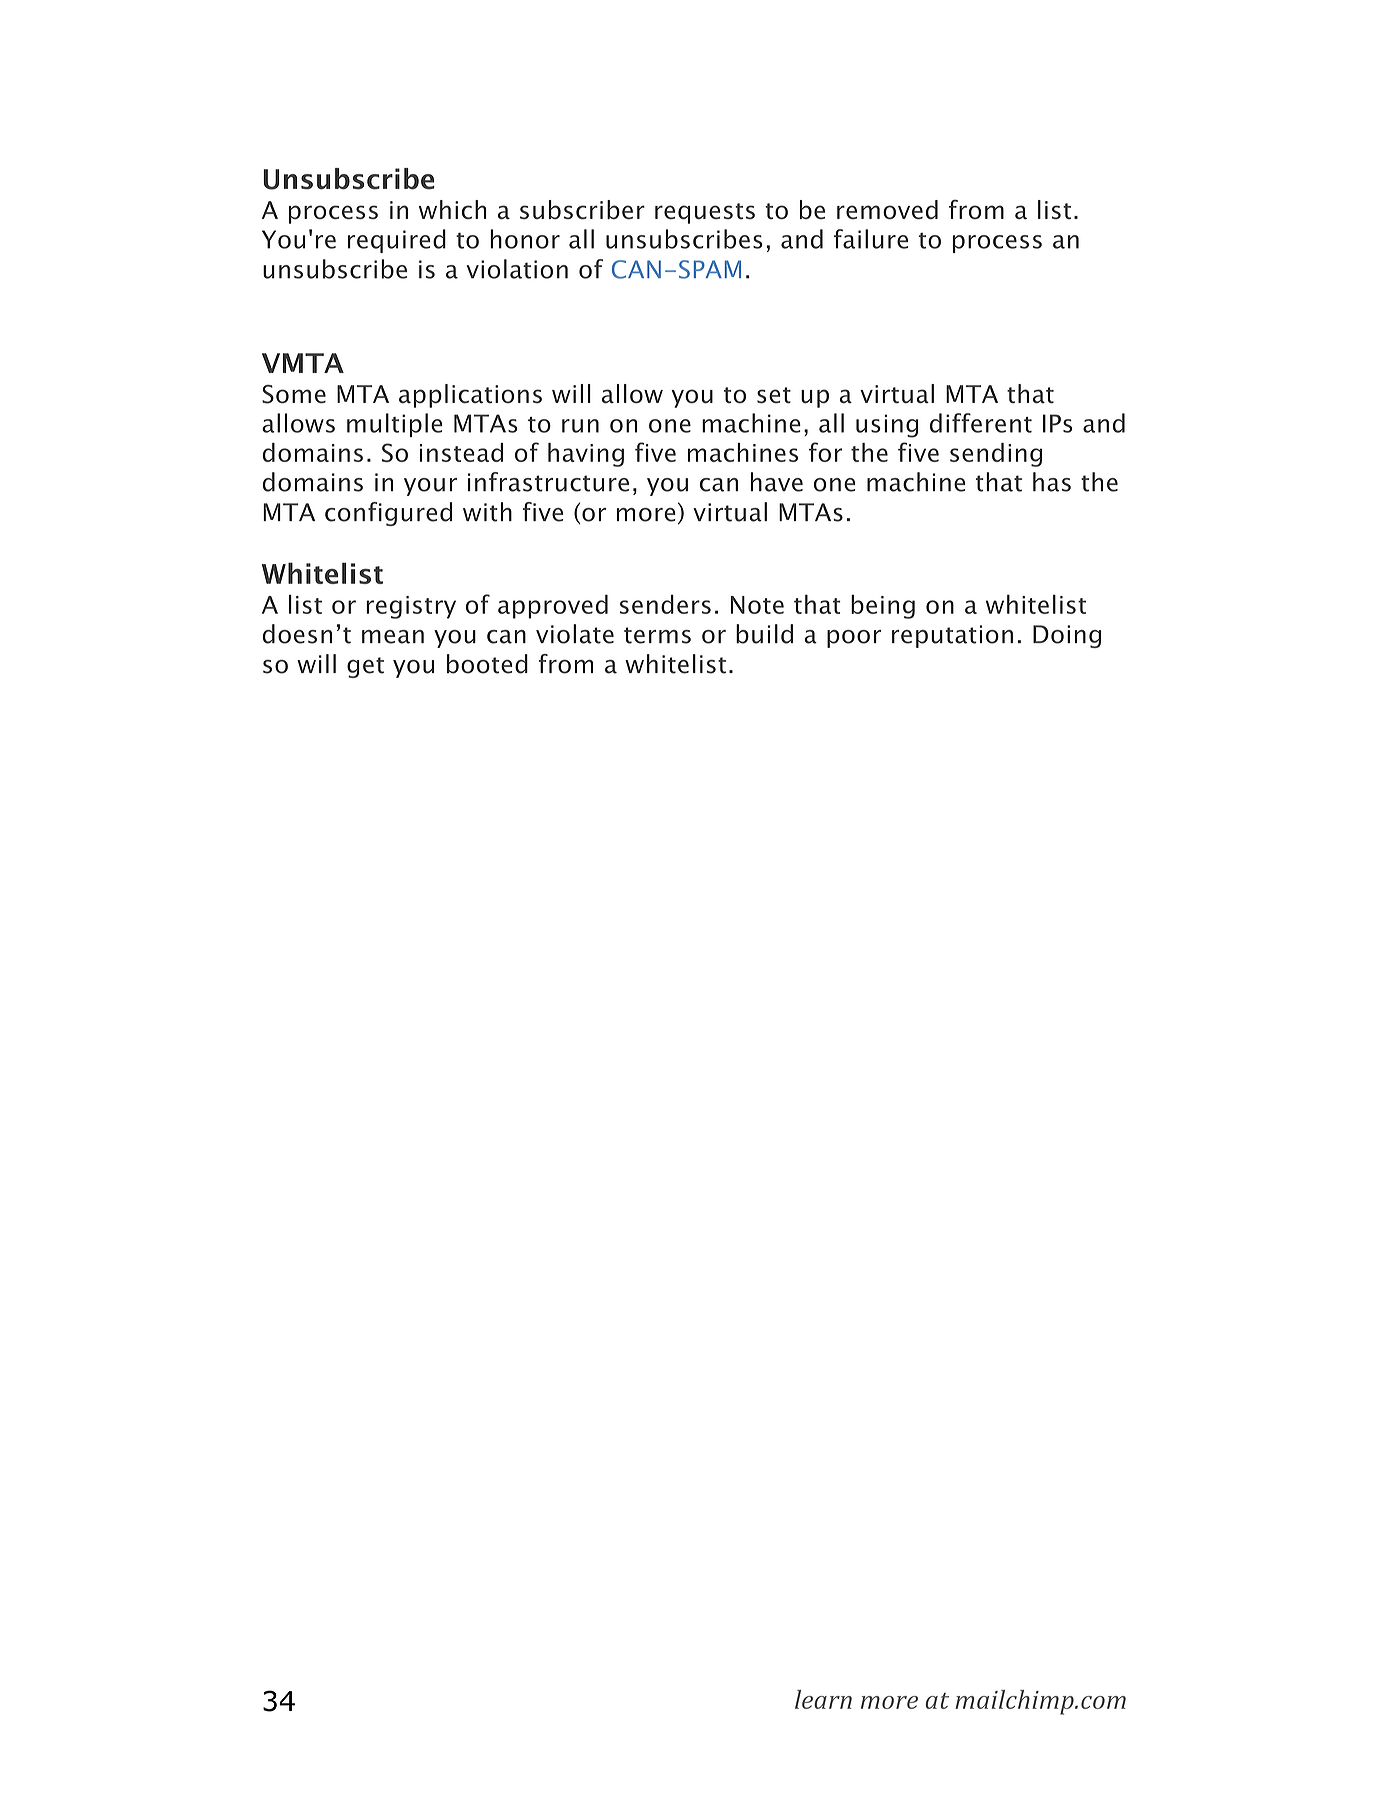  I want to click on required, so click(397, 241).
